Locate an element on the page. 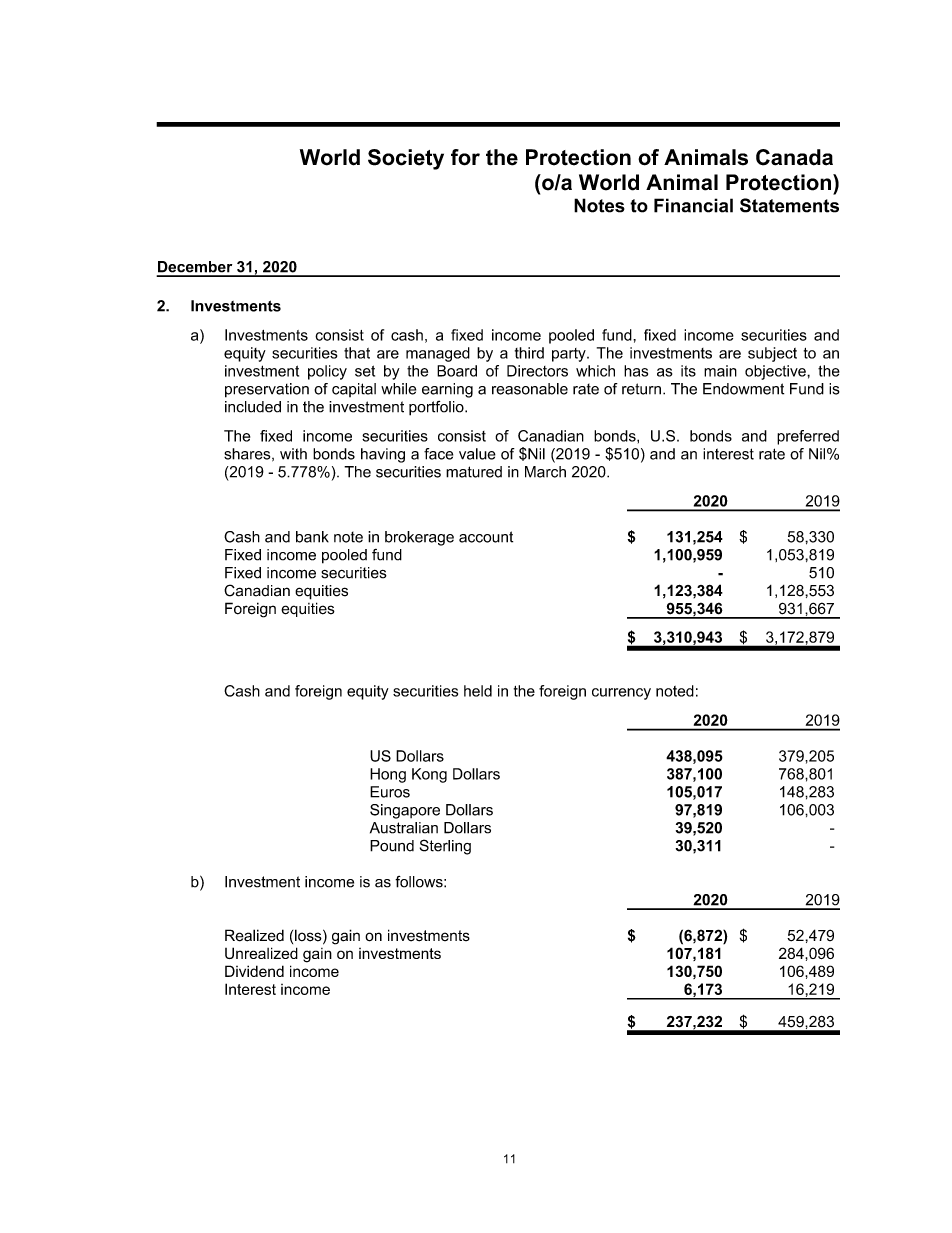 The height and width of the page is (1233, 952). currency is located at coordinates (621, 694).
